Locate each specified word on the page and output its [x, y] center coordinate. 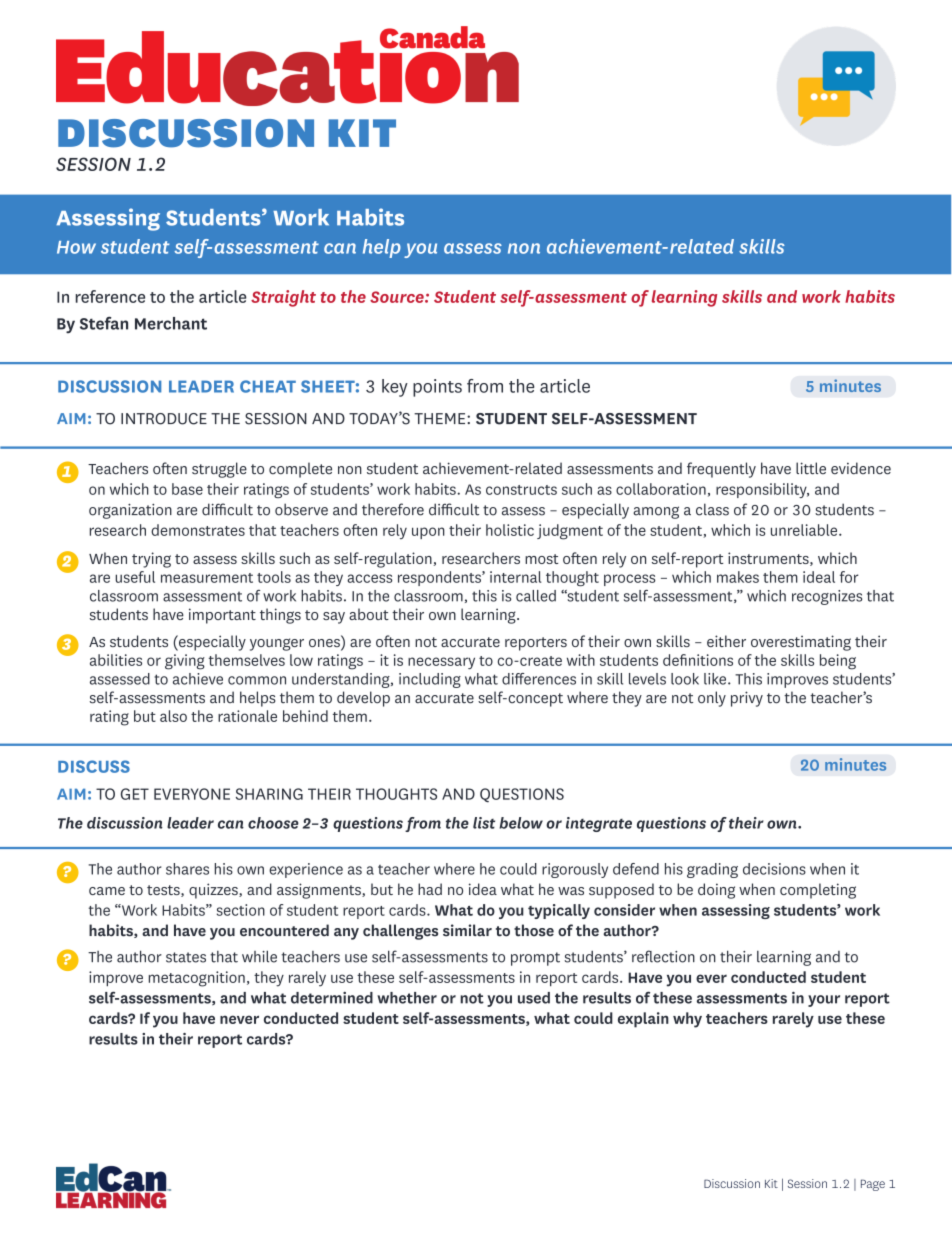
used [534, 998]
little [811, 468]
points [437, 388]
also [173, 716]
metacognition [197, 979]
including [430, 680]
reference [110, 296]
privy [747, 699]
